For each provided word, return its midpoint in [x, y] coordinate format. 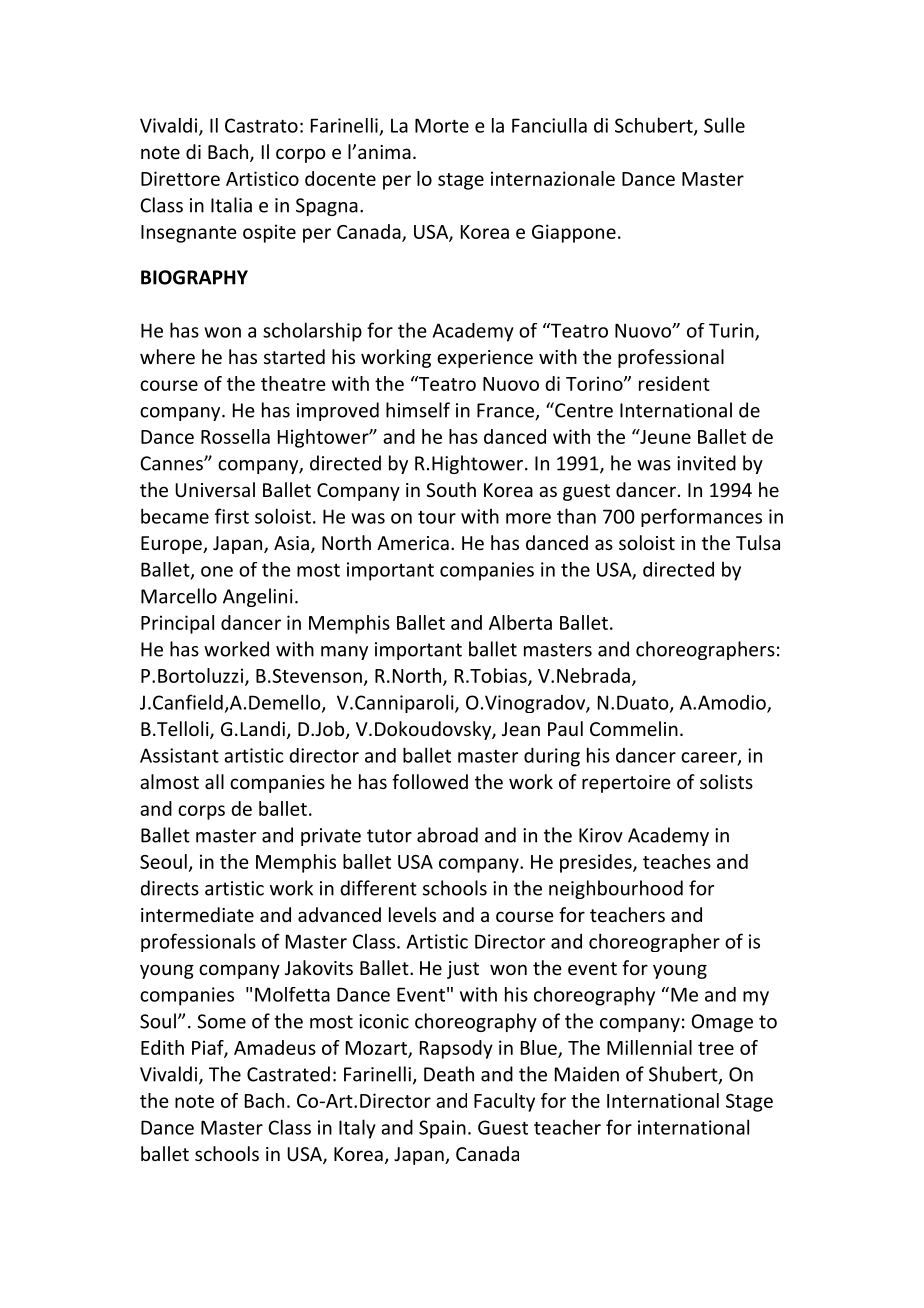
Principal [177, 624]
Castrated [288, 1074]
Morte [442, 125]
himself [418, 410]
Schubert [655, 126]
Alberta [520, 622]
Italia [231, 205]
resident [674, 383]
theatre [293, 383]
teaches [677, 861]
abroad [447, 835]
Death [449, 1074]
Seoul [163, 861]
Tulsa [758, 542]
